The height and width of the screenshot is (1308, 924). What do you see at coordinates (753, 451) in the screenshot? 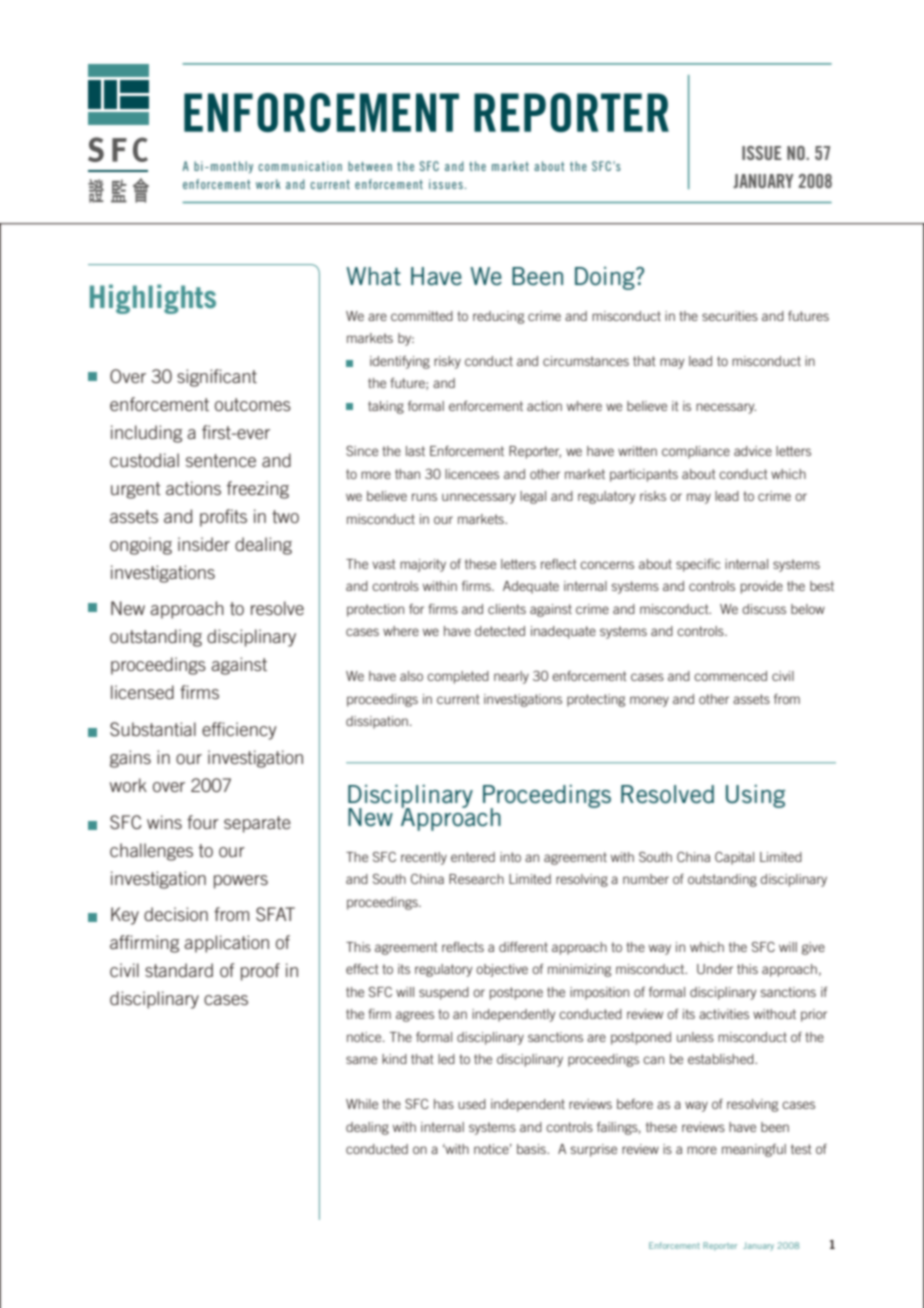
I see `advice` at bounding box center [753, 451].
